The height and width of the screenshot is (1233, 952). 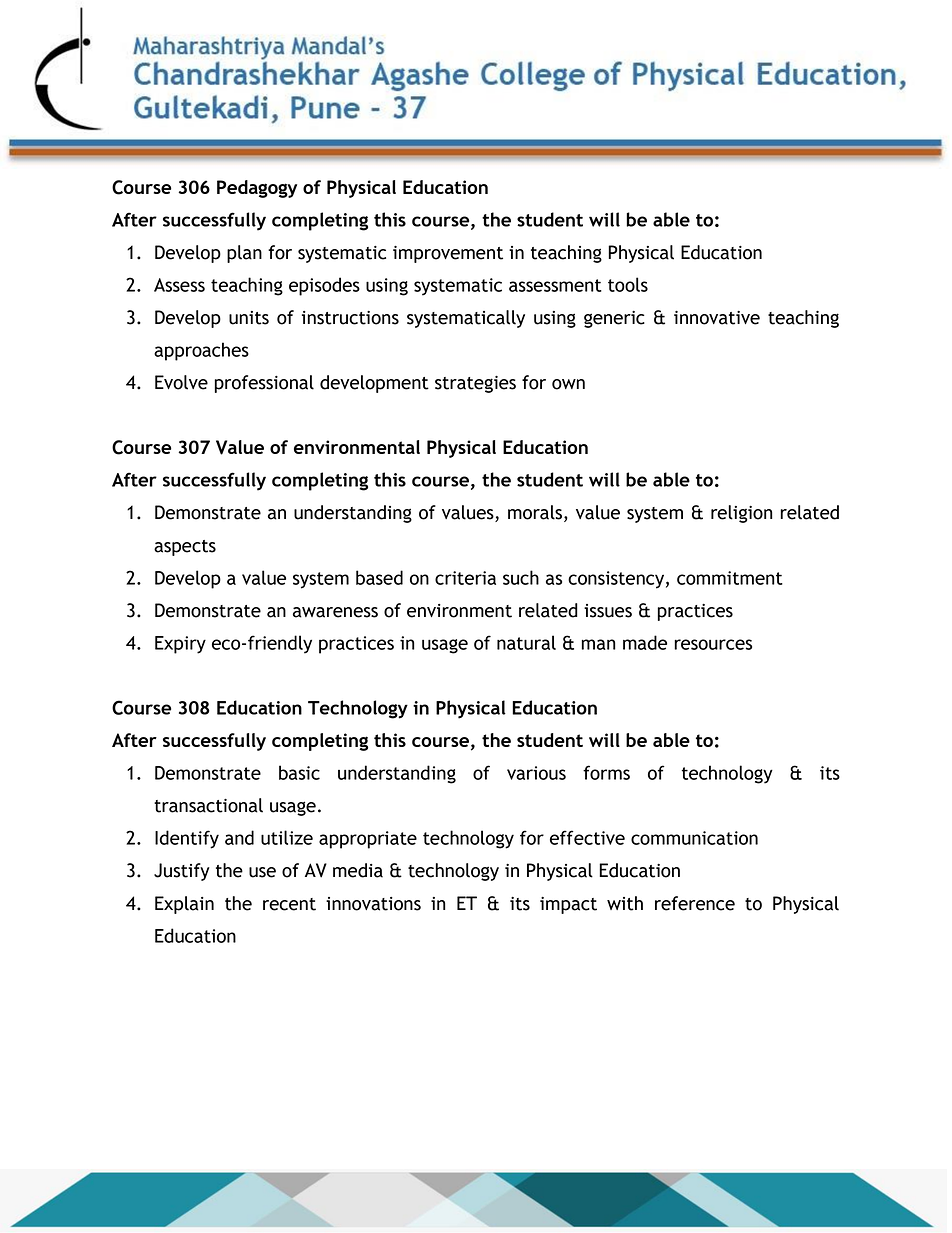 What do you see at coordinates (465, 578) in the screenshot?
I see `criteria` at bounding box center [465, 578].
